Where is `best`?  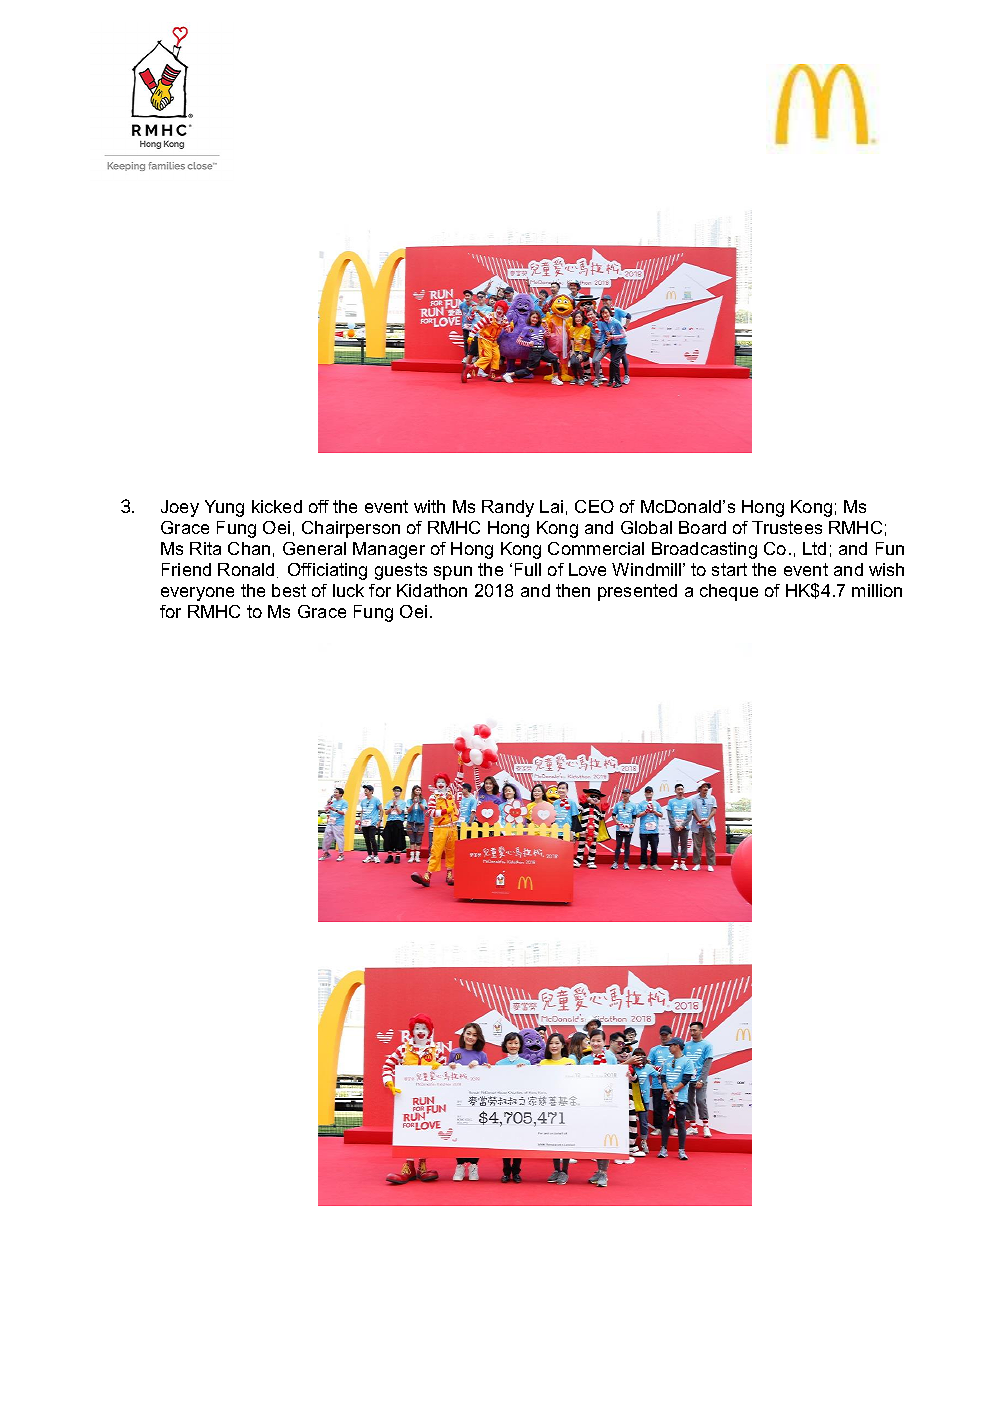
best is located at coordinates (289, 590).
